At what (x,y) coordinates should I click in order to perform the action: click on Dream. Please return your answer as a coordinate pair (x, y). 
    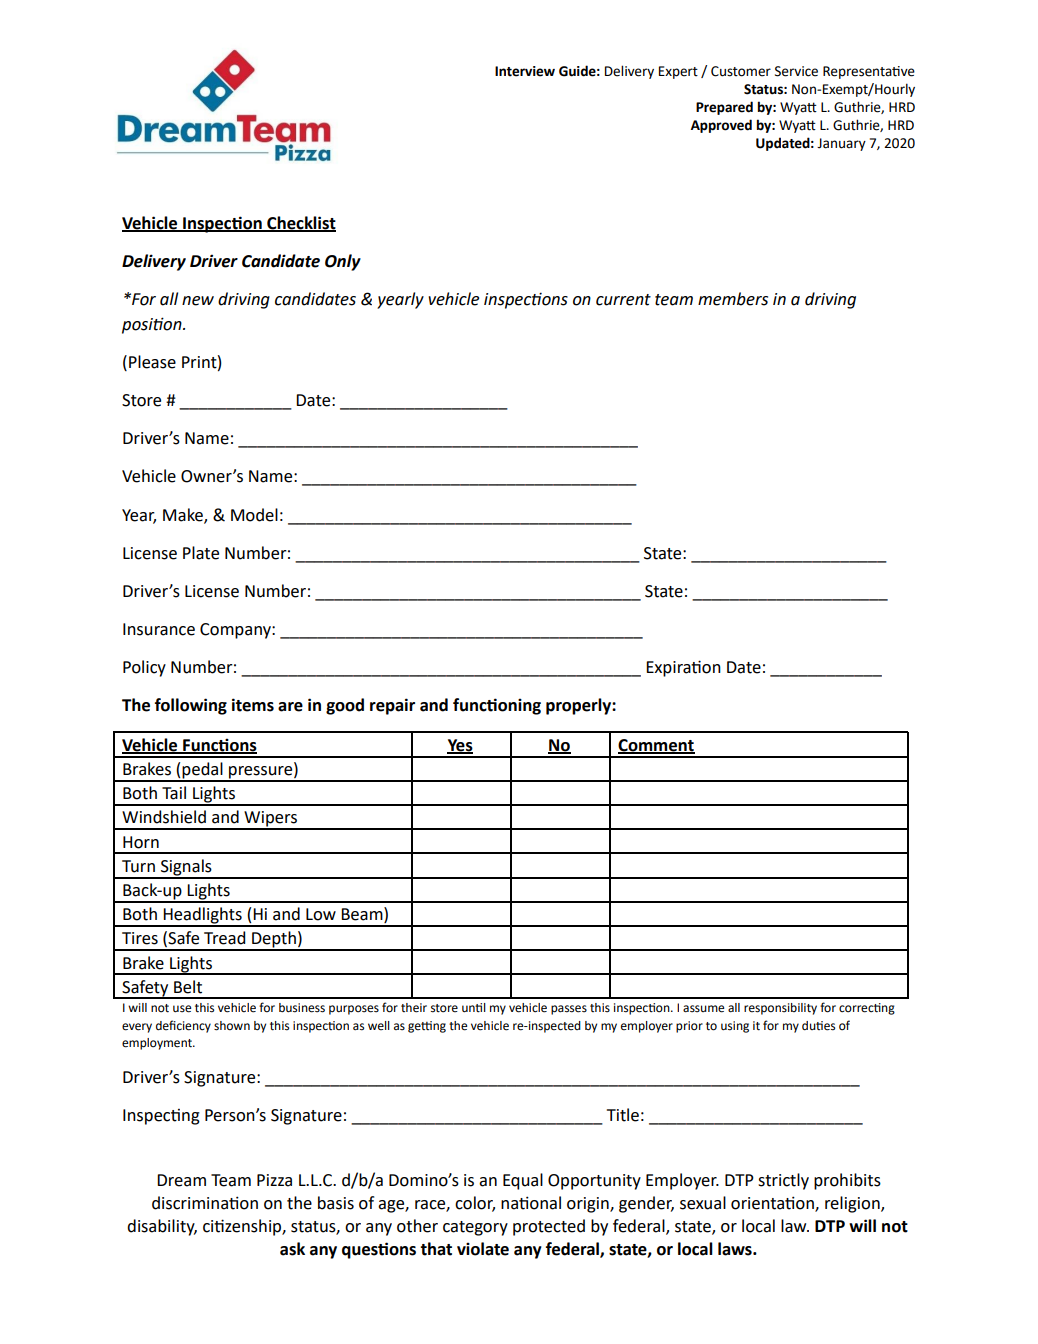
    Looking at the image, I should click on (181, 1180).
